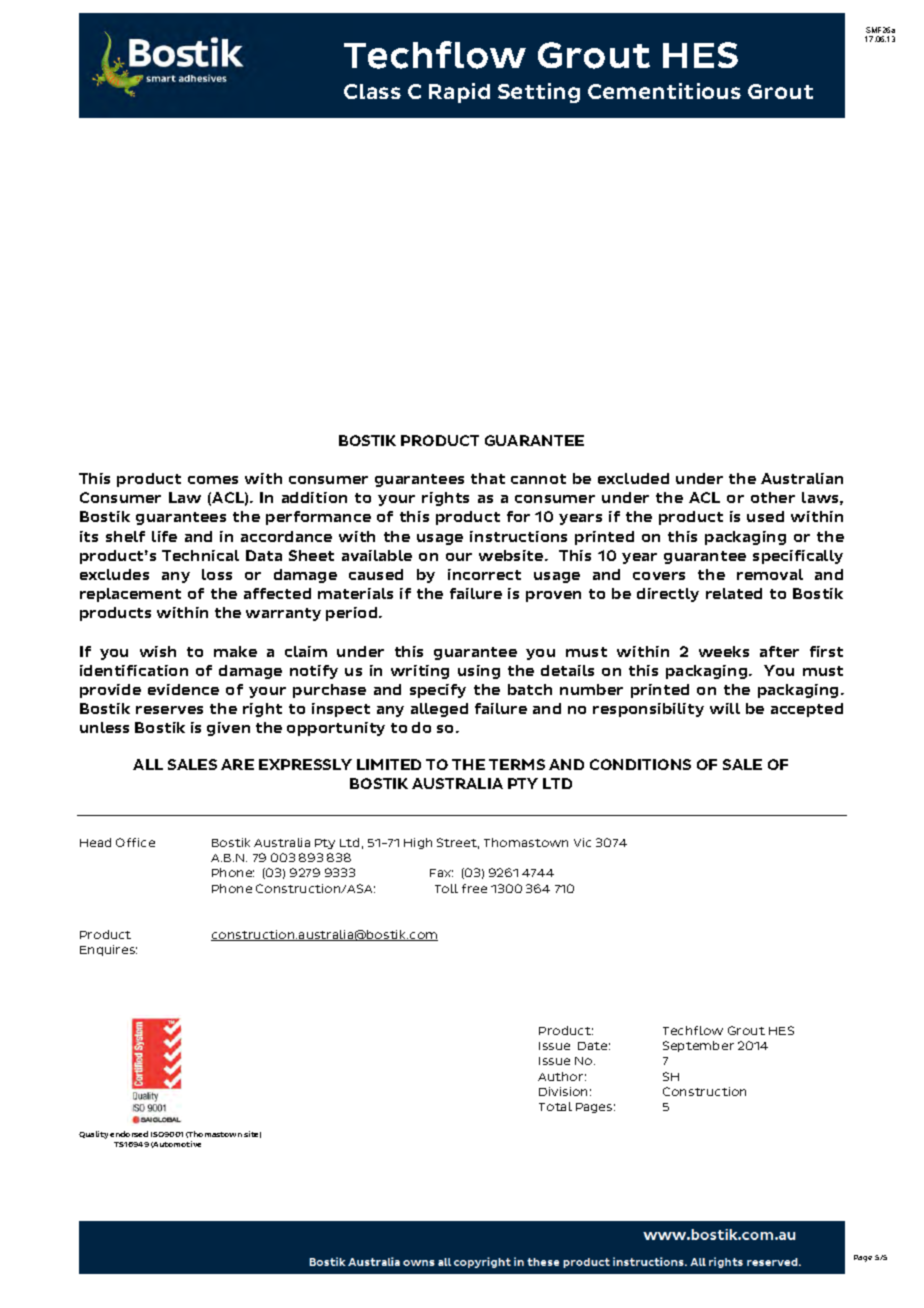 This page has width=924, height=1308. Describe the element at coordinates (698, 1046) in the page. I see `September` at that location.
